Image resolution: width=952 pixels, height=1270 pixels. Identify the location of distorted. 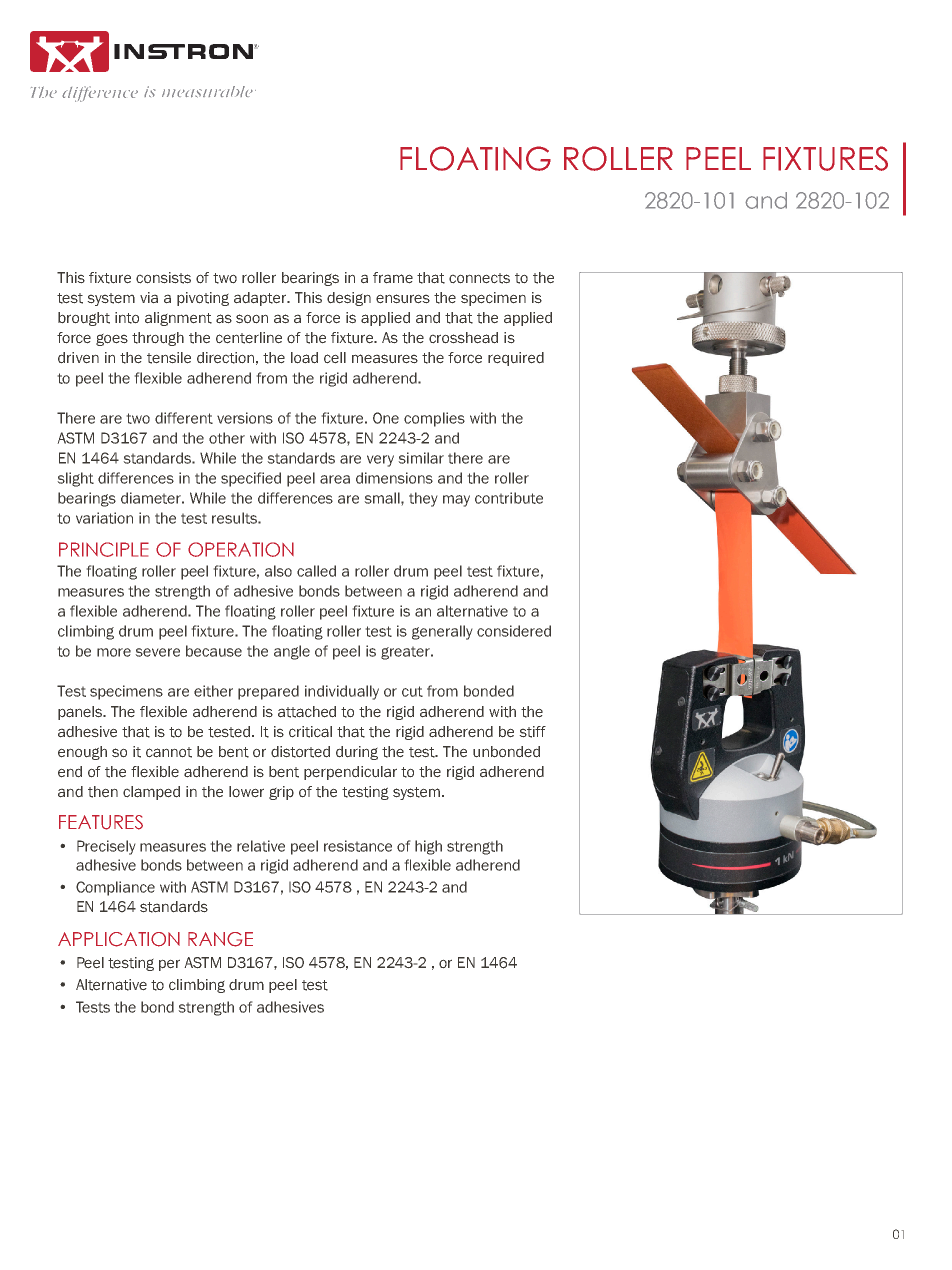
(300, 752).
